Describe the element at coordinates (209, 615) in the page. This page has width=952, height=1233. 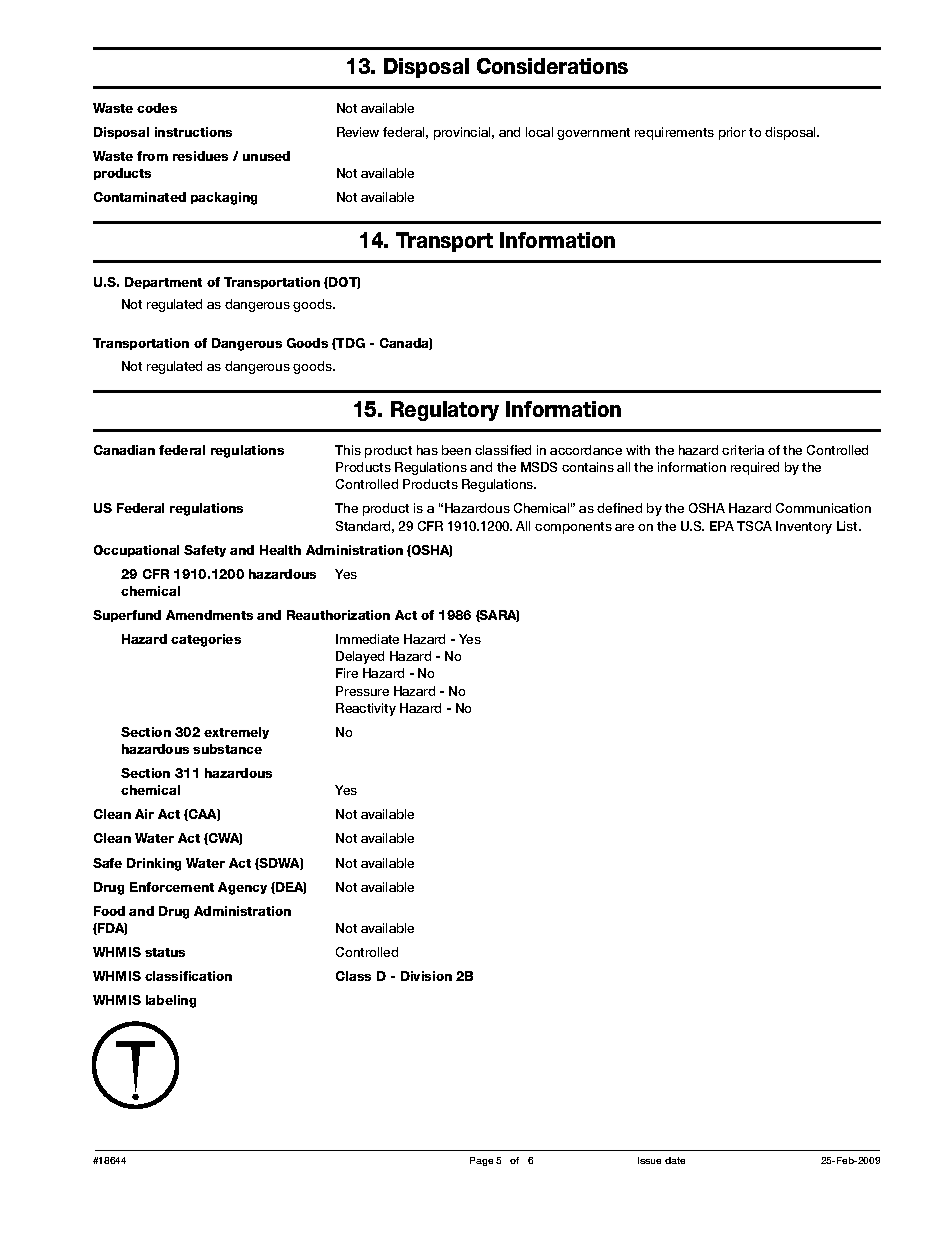
I see `Amendments` at that location.
